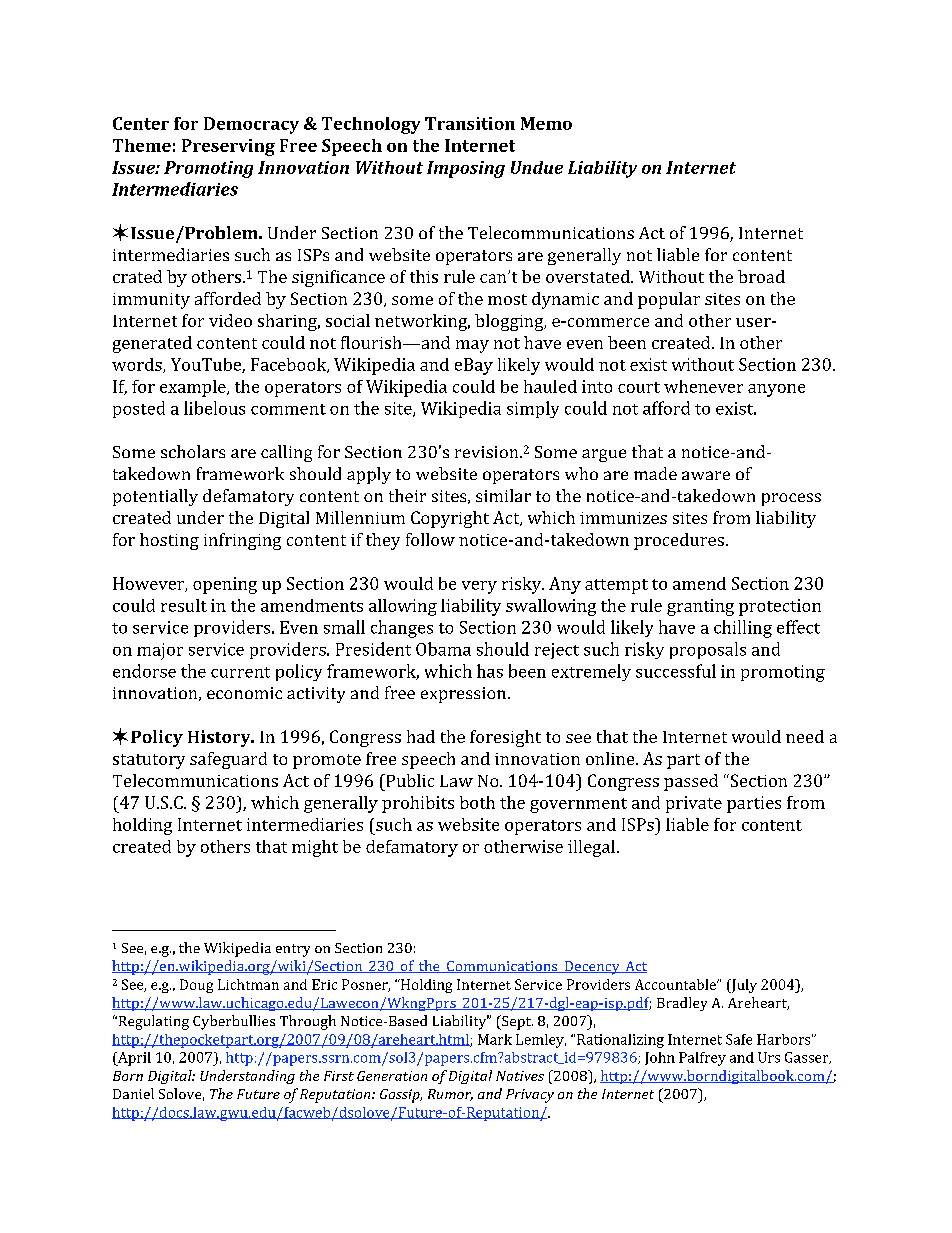 This screenshot has width=952, height=1233. What do you see at coordinates (234, 1022) in the screenshot?
I see `Cyberbullies` at bounding box center [234, 1022].
